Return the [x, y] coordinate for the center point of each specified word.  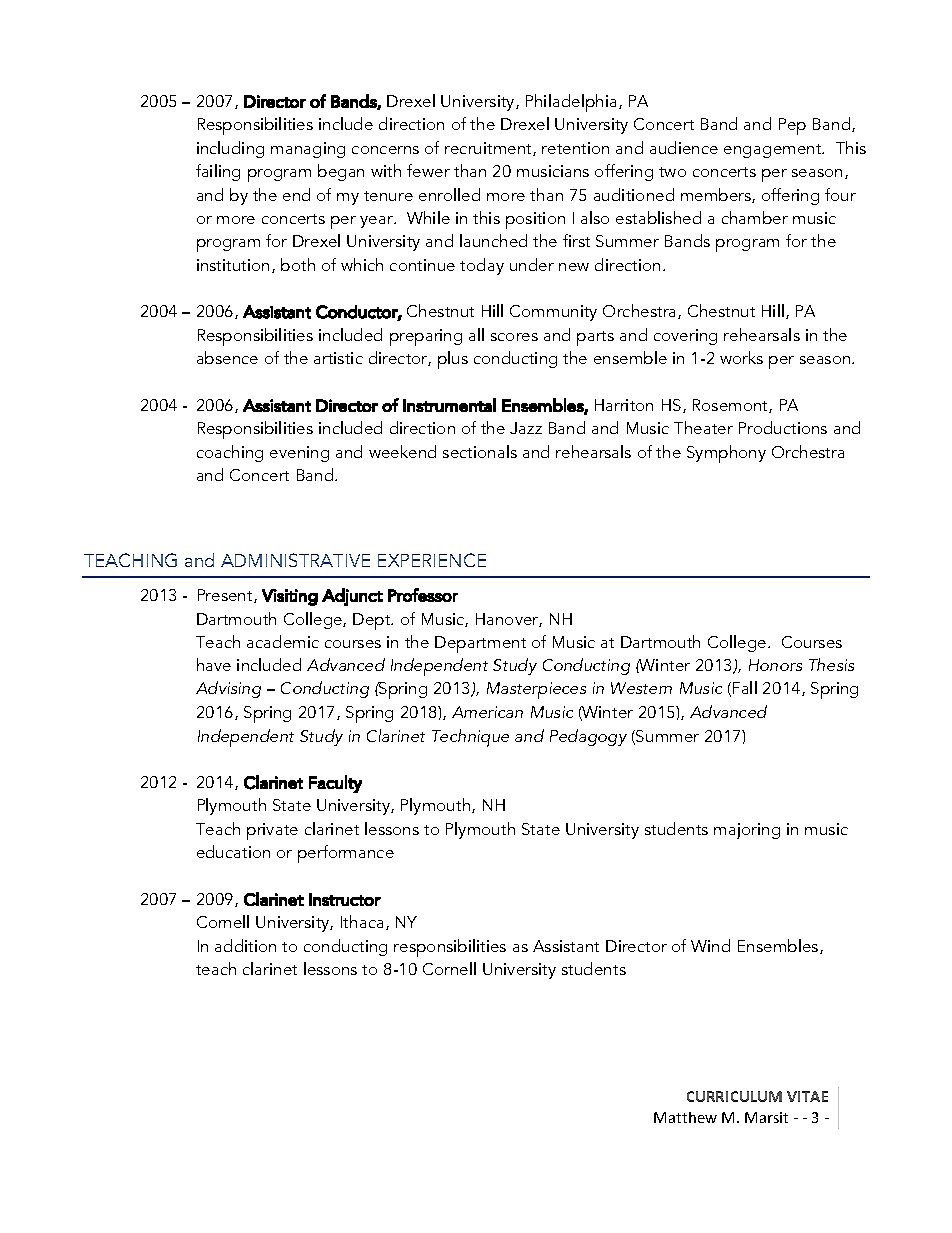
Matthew [685, 1117]
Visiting [290, 597]
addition [245, 945]
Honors [775, 665]
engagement [774, 151]
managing [308, 150]
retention [575, 148]
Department [480, 644]
